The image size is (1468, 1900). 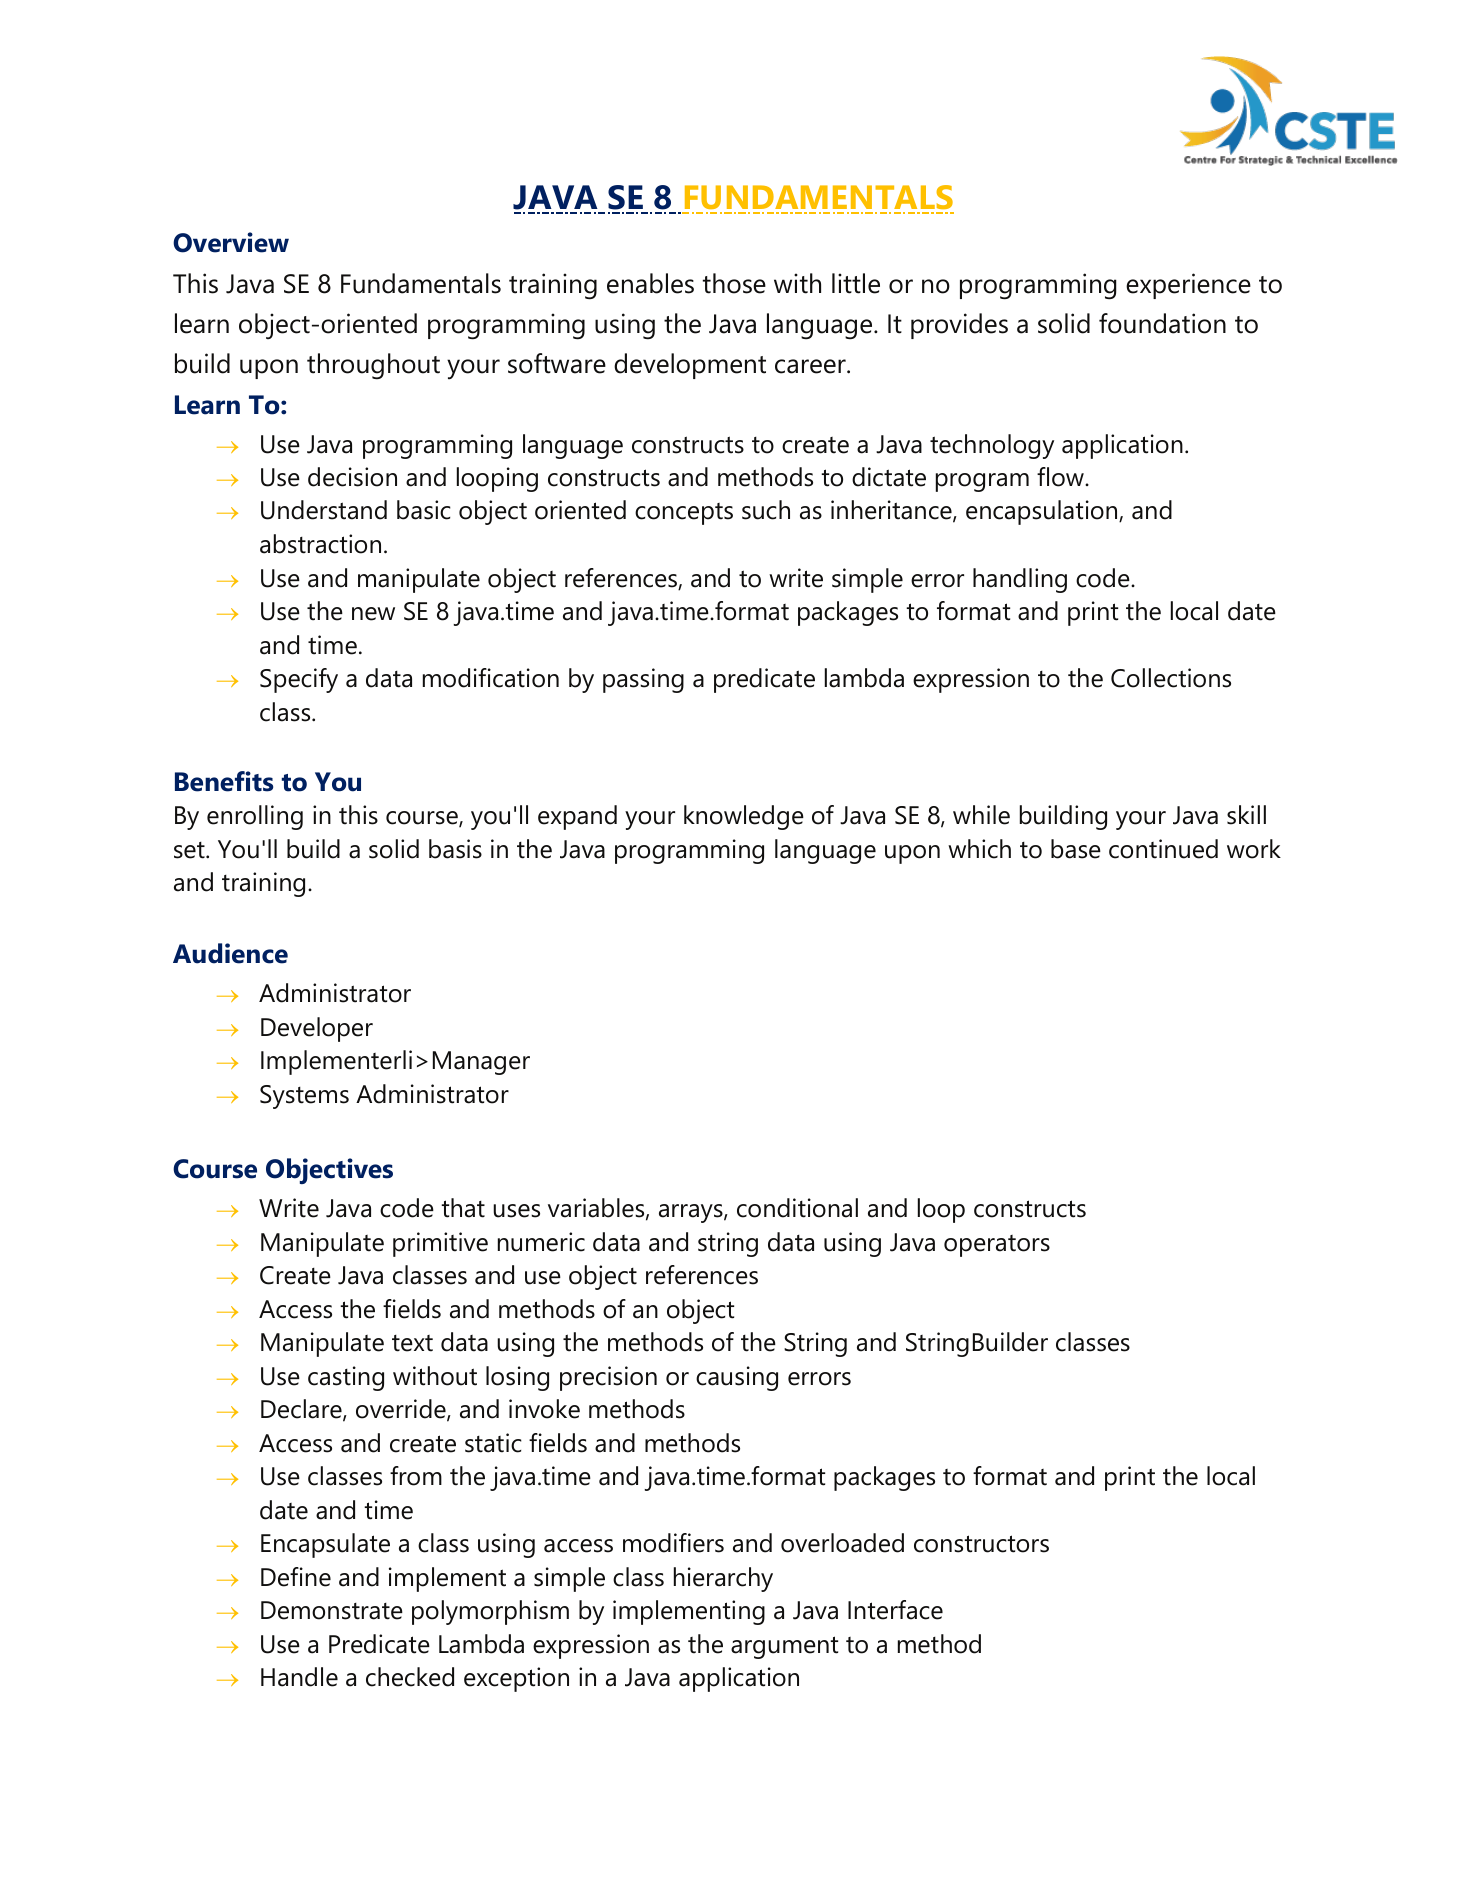 What do you see at coordinates (231, 242) in the page?
I see `Overview` at bounding box center [231, 242].
